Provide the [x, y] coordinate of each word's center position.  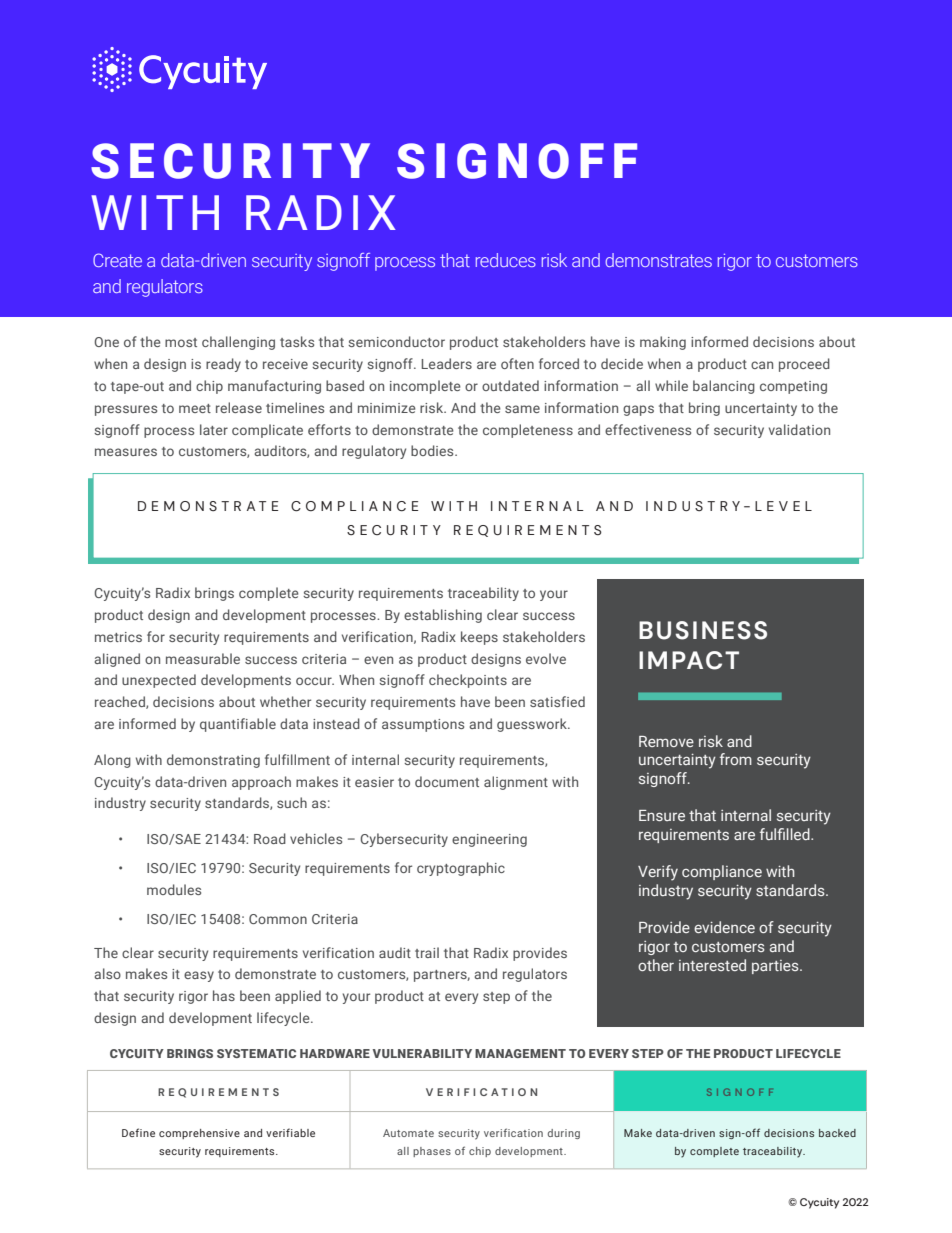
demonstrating [213, 761]
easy [199, 976]
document [447, 781]
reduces [506, 260]
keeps [479, 638]
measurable [203, 658]
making [663, 343]
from [736, 759]
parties [776, 967]
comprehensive [199, 1134]
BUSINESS [703, 630]
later [214, 429]
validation [799, 429]
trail [427, 952]
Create [117, 260]
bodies [433, 450]
